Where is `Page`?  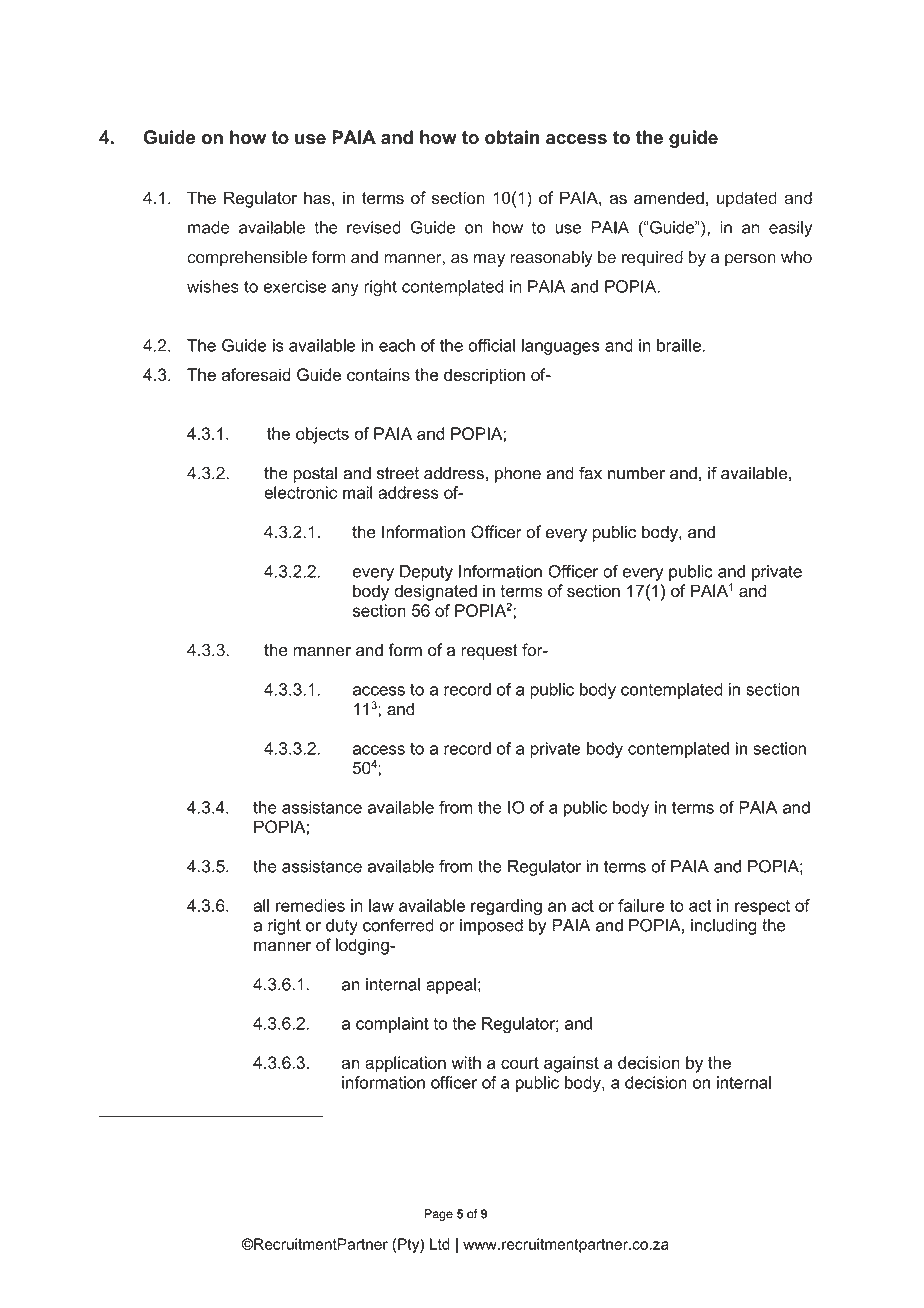 Page is located at coordinates (438, 1215).
